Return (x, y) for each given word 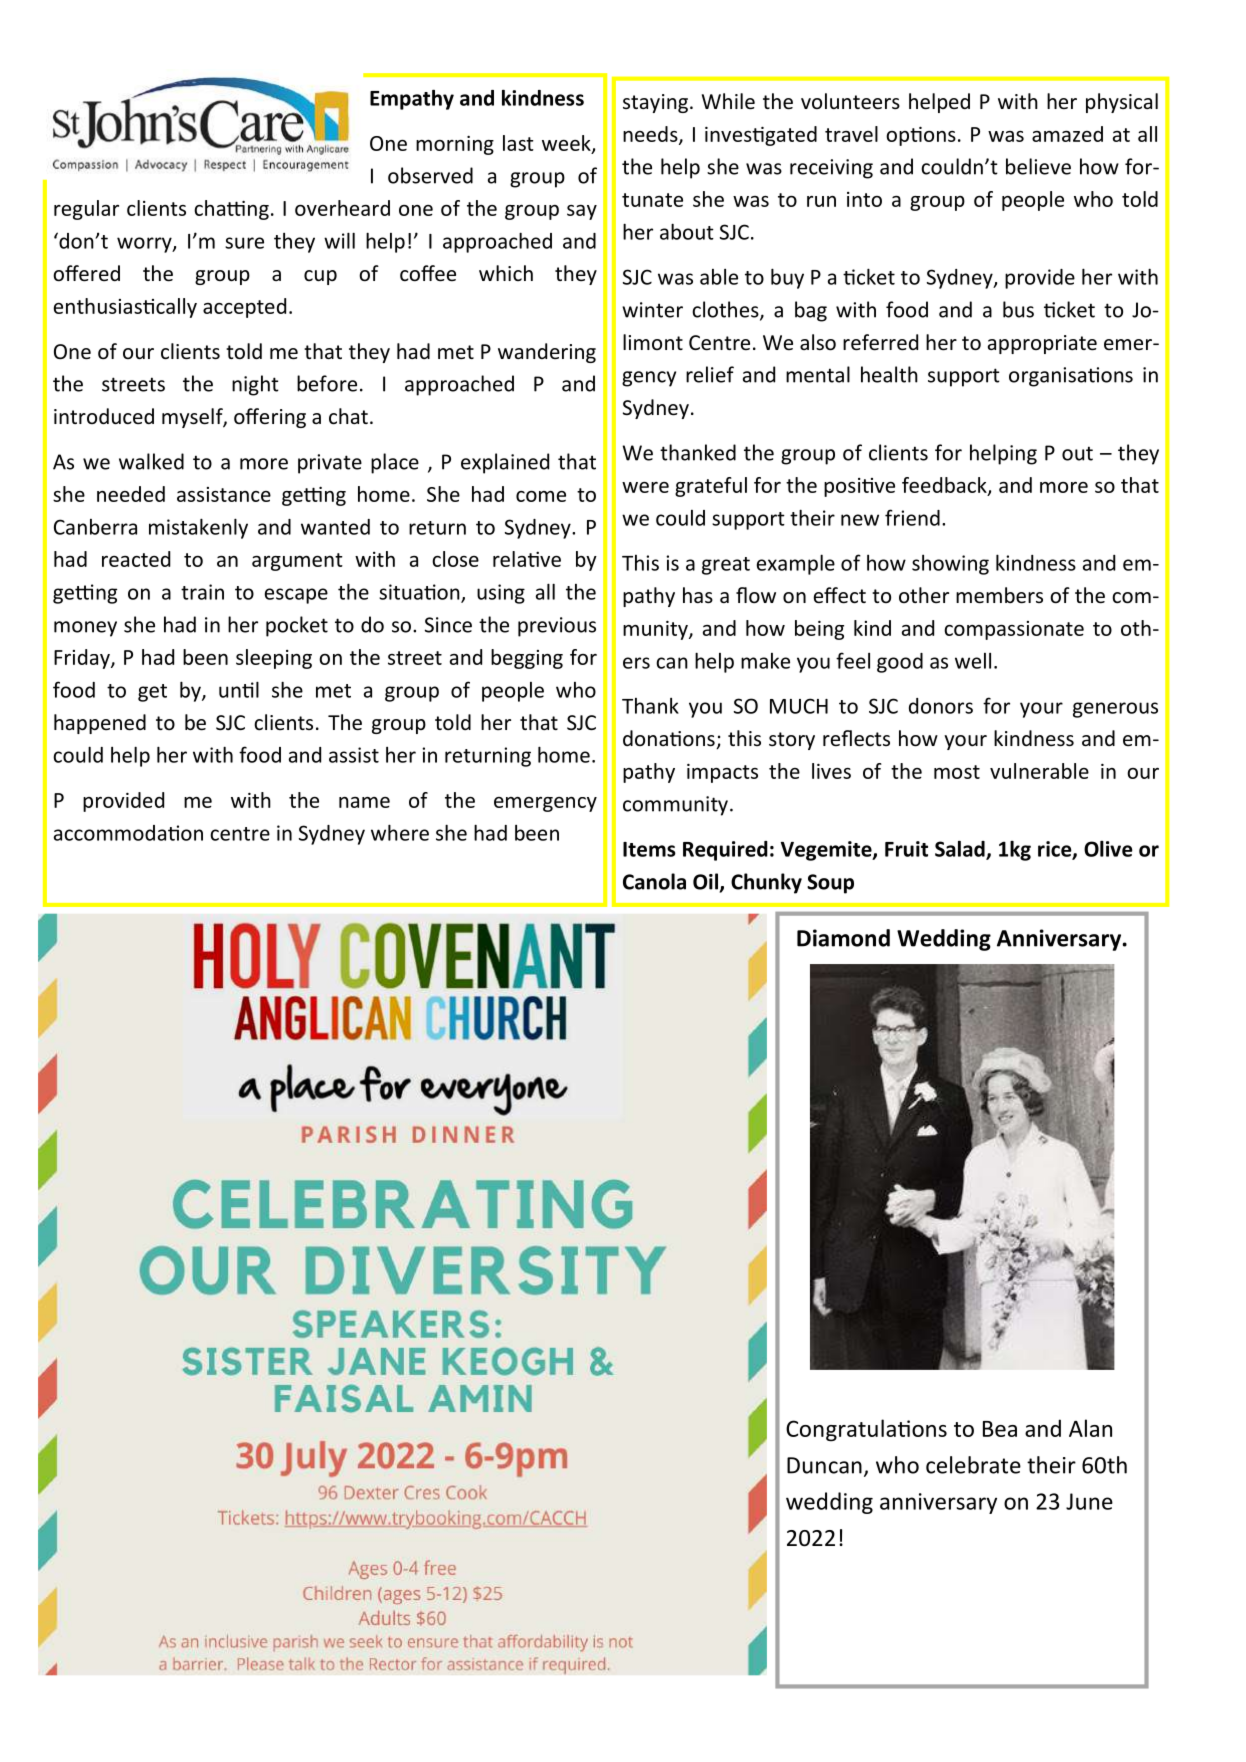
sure (244, 243)
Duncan (824, 1465)
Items (649, 849)
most (957, 772)
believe (1038, 166)
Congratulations (866, 1430)
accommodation (128, 833)
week (567, 144)
